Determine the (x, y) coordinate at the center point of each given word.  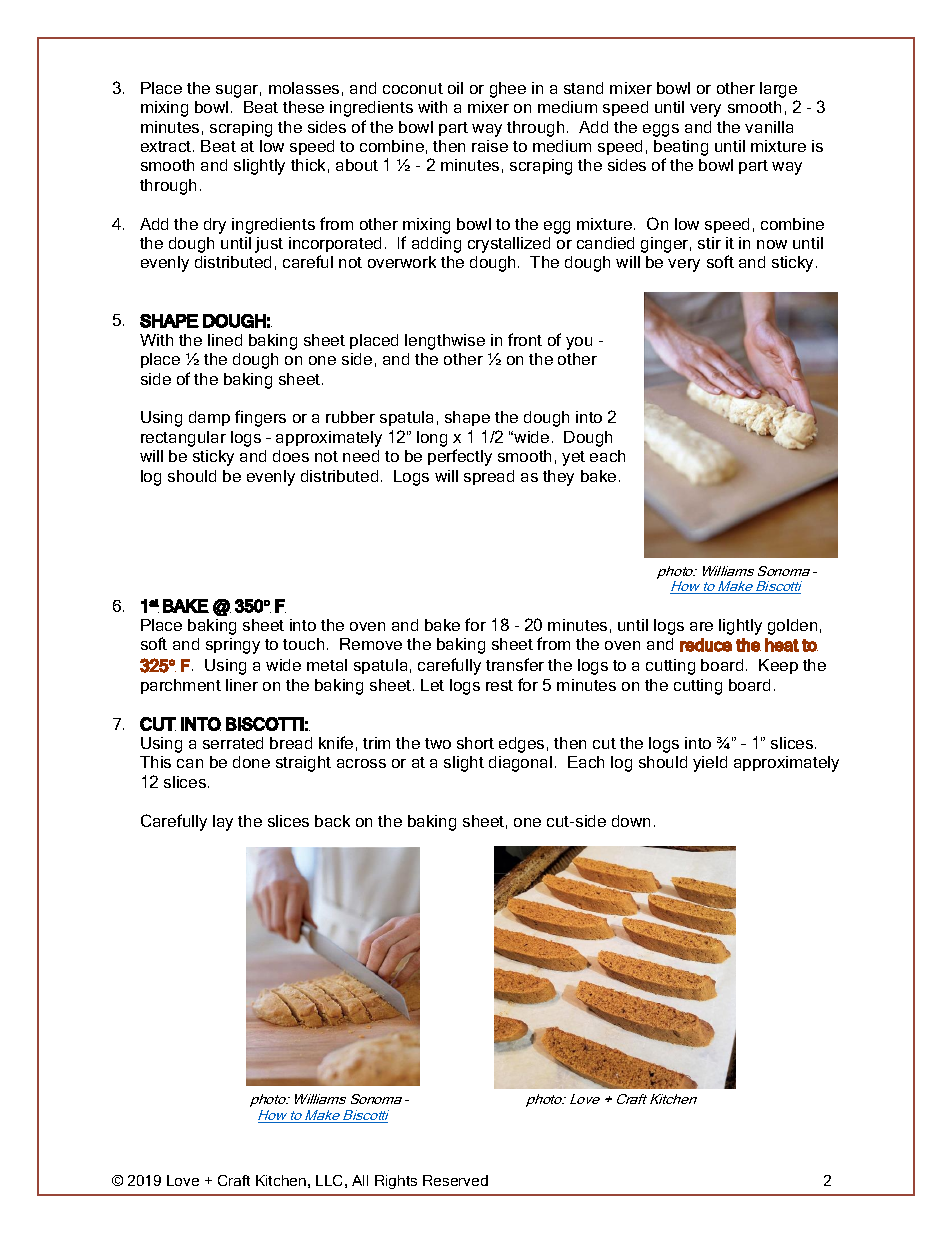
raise (490, 146)
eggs (661, 130)
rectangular (183, 439)
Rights (396, 1182)
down (631, 821)
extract (167, 146)
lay (223, 823)
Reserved (455, 1180)
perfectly (460, 457)
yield (710, 764)
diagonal (520, 764)
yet (573, 458)
